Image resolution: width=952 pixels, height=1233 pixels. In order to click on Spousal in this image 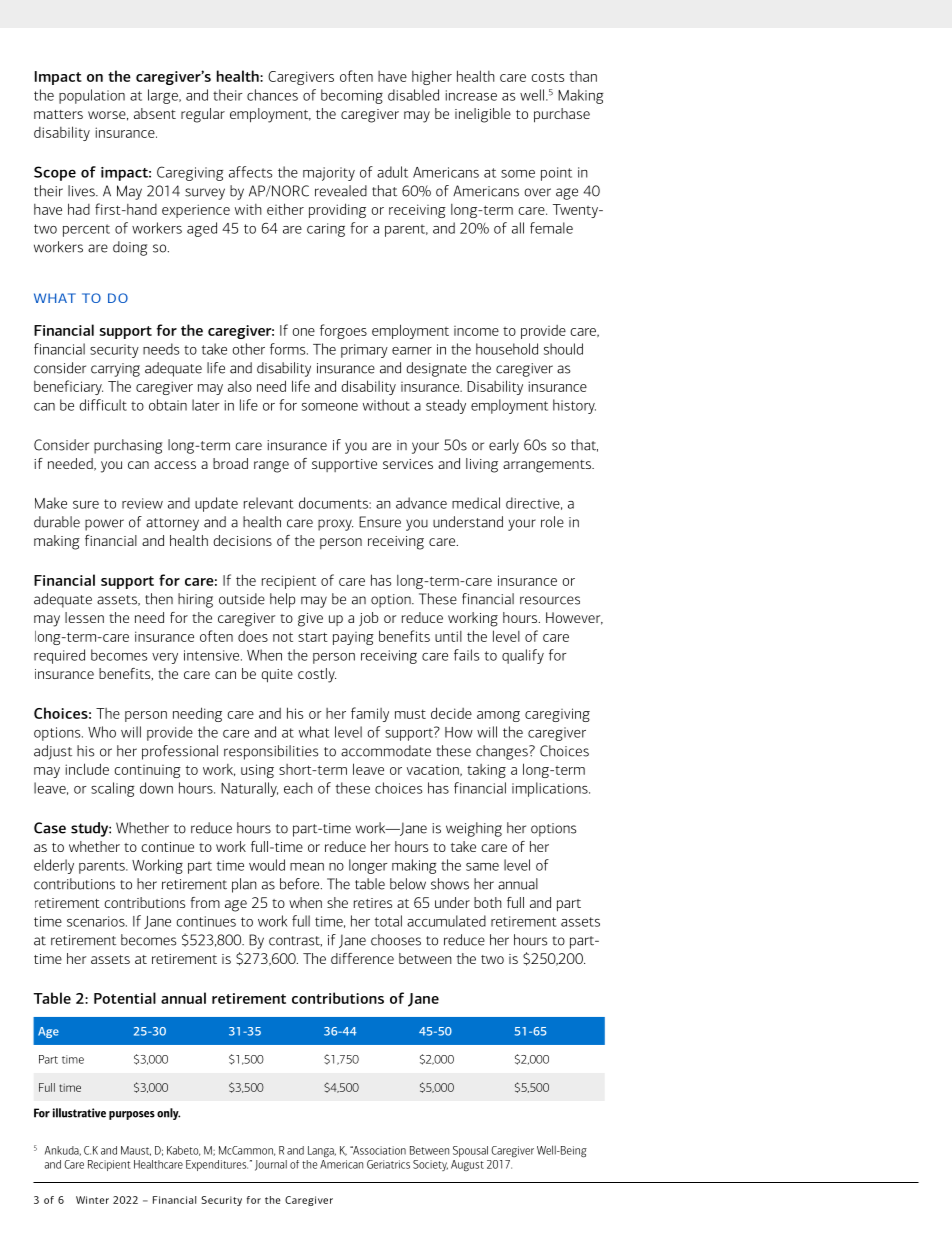, I will do `click(470, 1151)`.
